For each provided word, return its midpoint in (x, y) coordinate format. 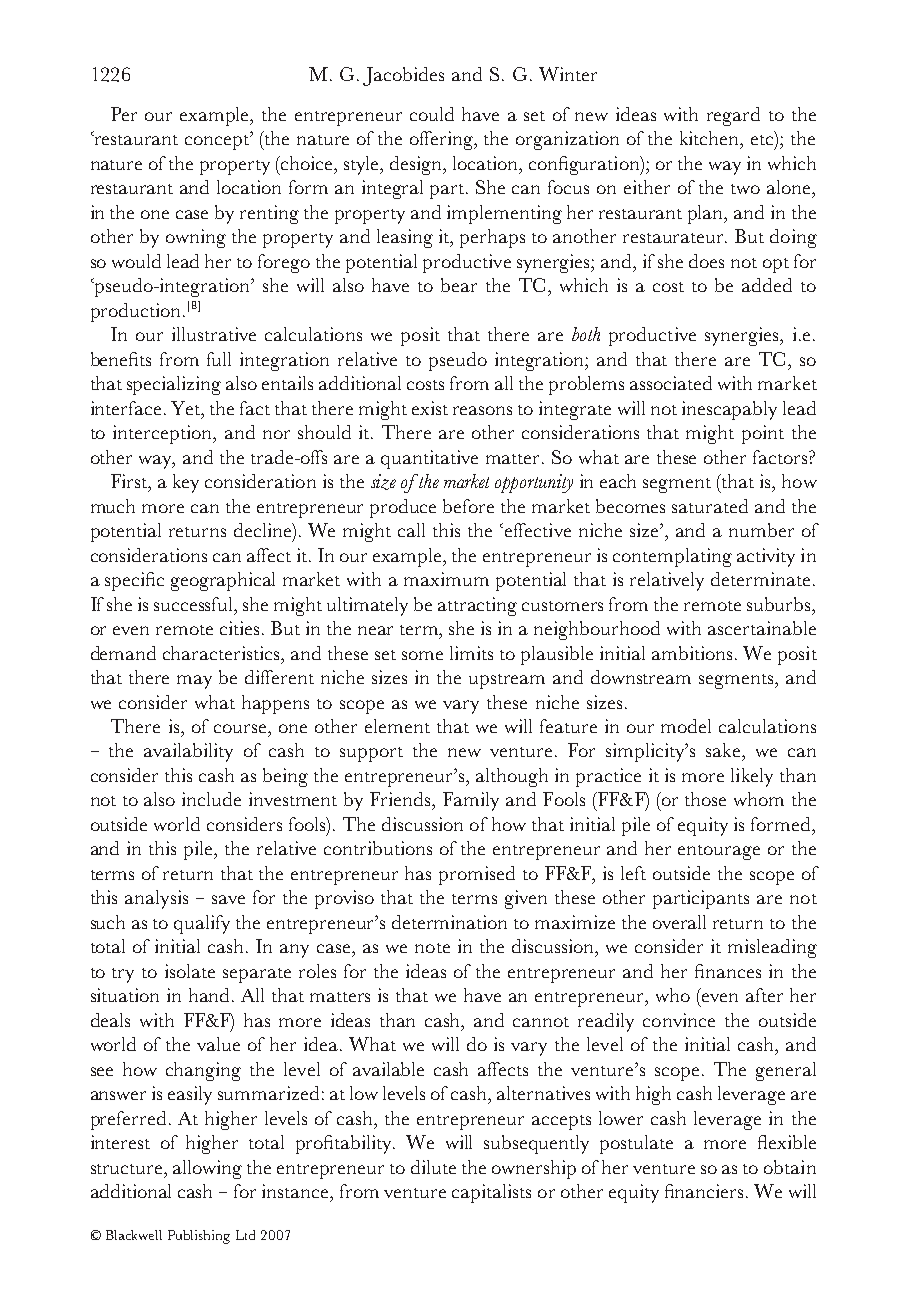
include (211, 799)
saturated (710, 506)
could (432, 114)
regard (733, 116)
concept (218, 141)
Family (471, 801)
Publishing (199, 1237)
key (186, 483)
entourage (719, 852)
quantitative (429, 459)
